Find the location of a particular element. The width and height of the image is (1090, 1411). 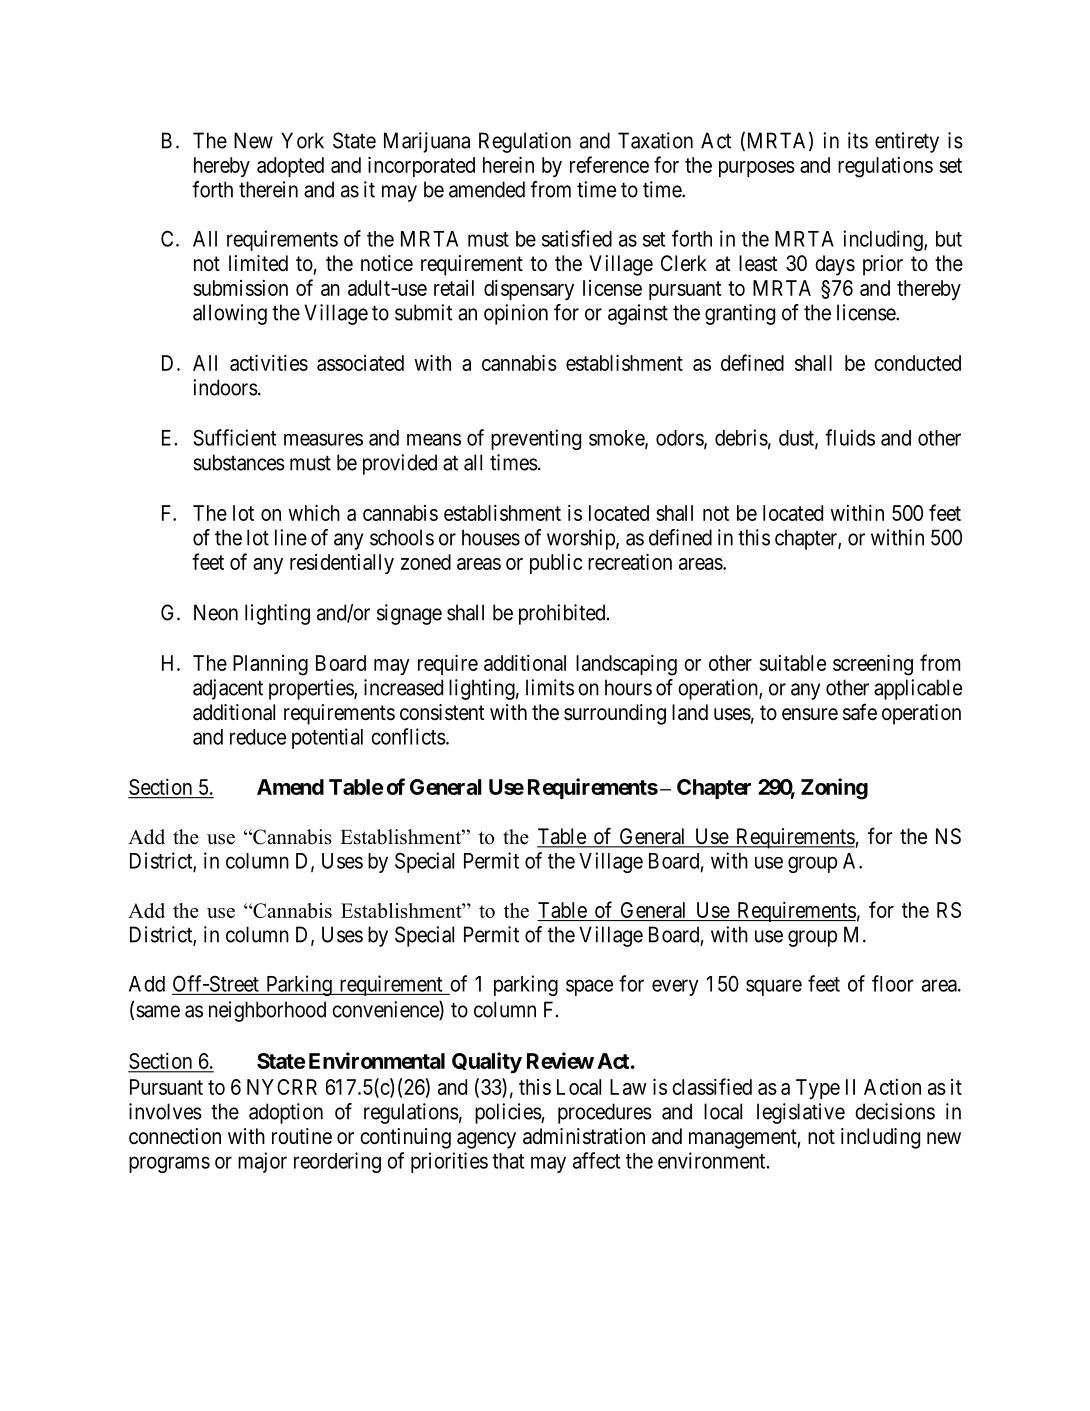

screening is located at coordinates (873, 665).
